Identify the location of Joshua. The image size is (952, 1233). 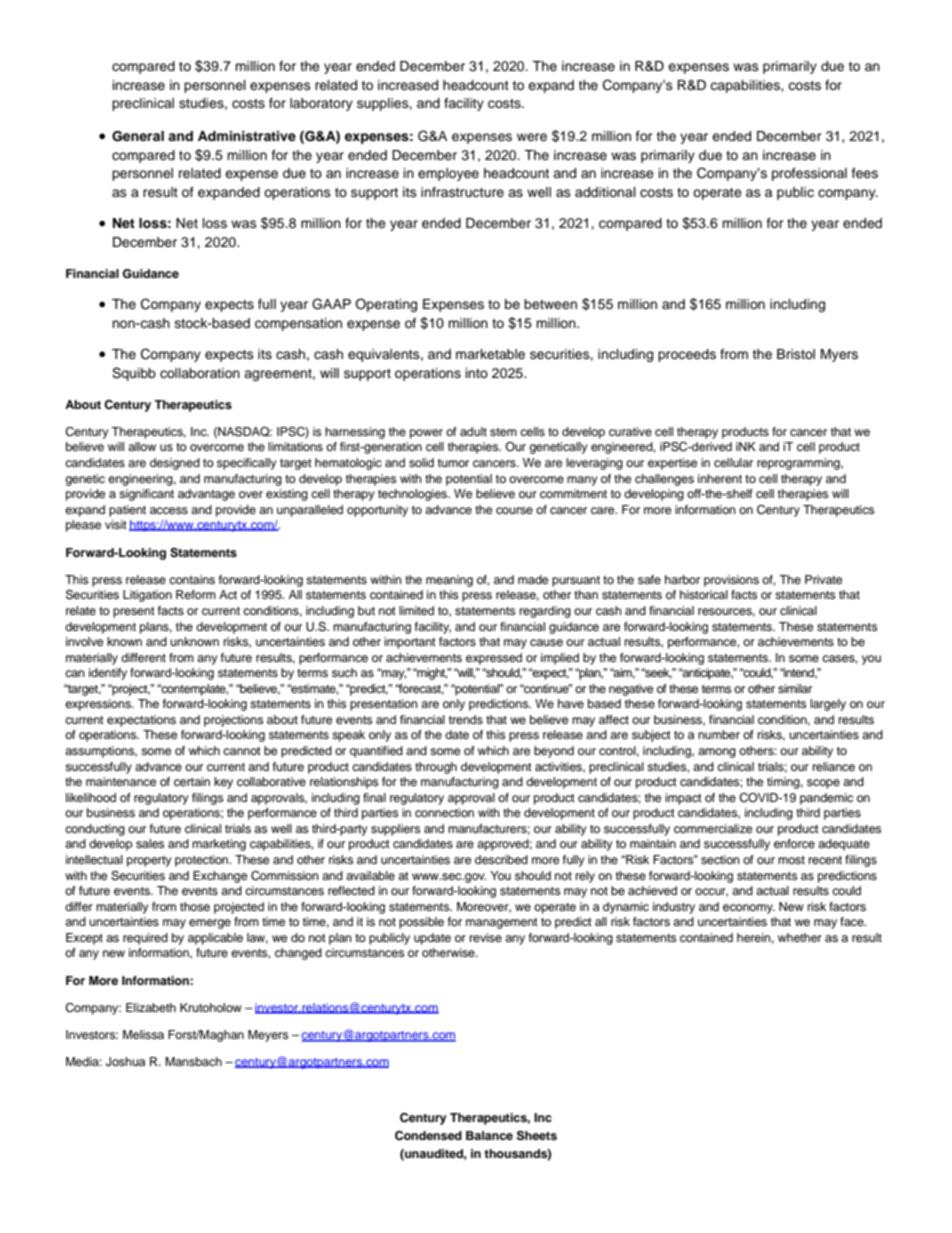
(125, 1062).
